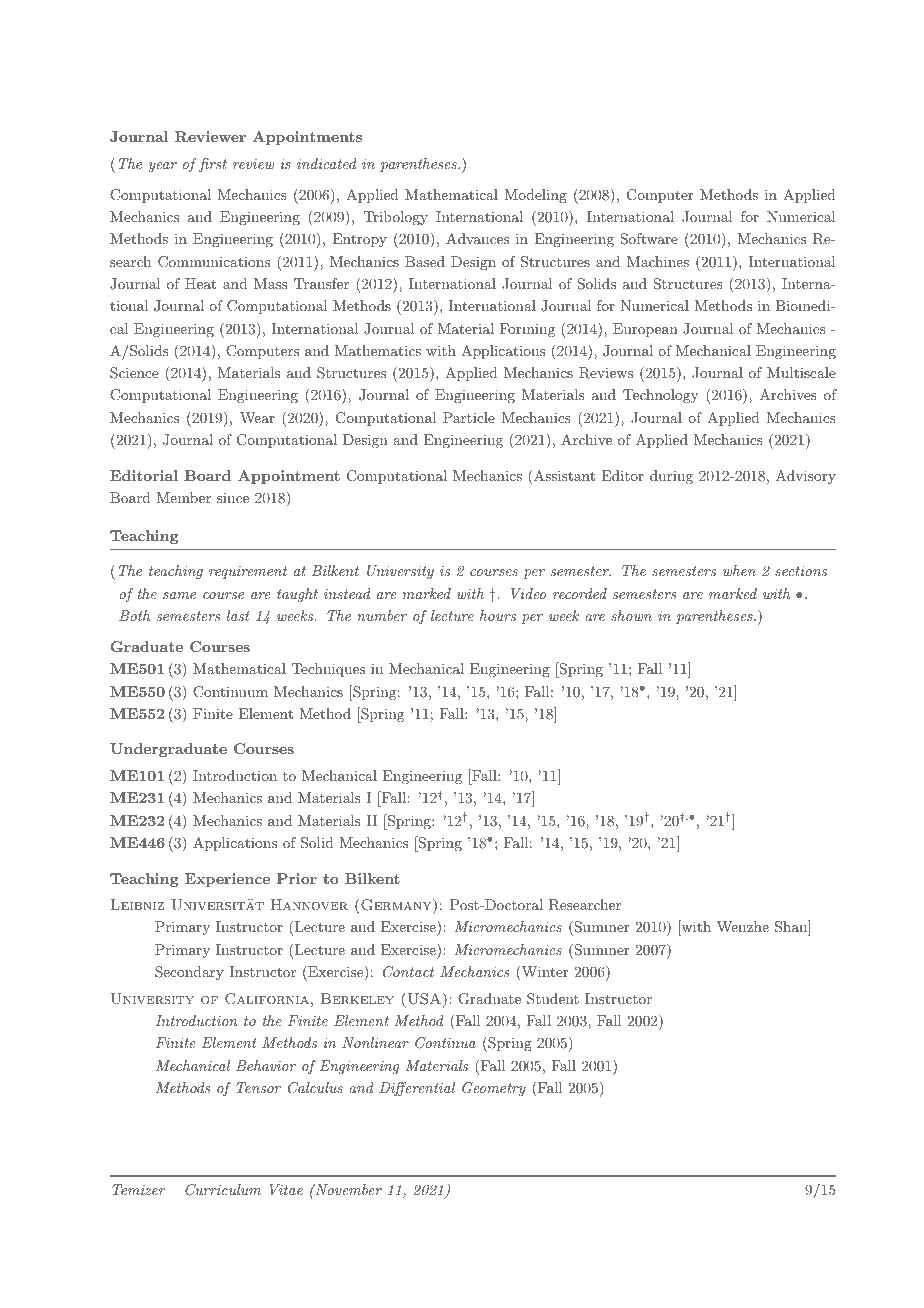 The width and height of the image is (924, 1308). I want to click on Particle, so click(469, 417).
